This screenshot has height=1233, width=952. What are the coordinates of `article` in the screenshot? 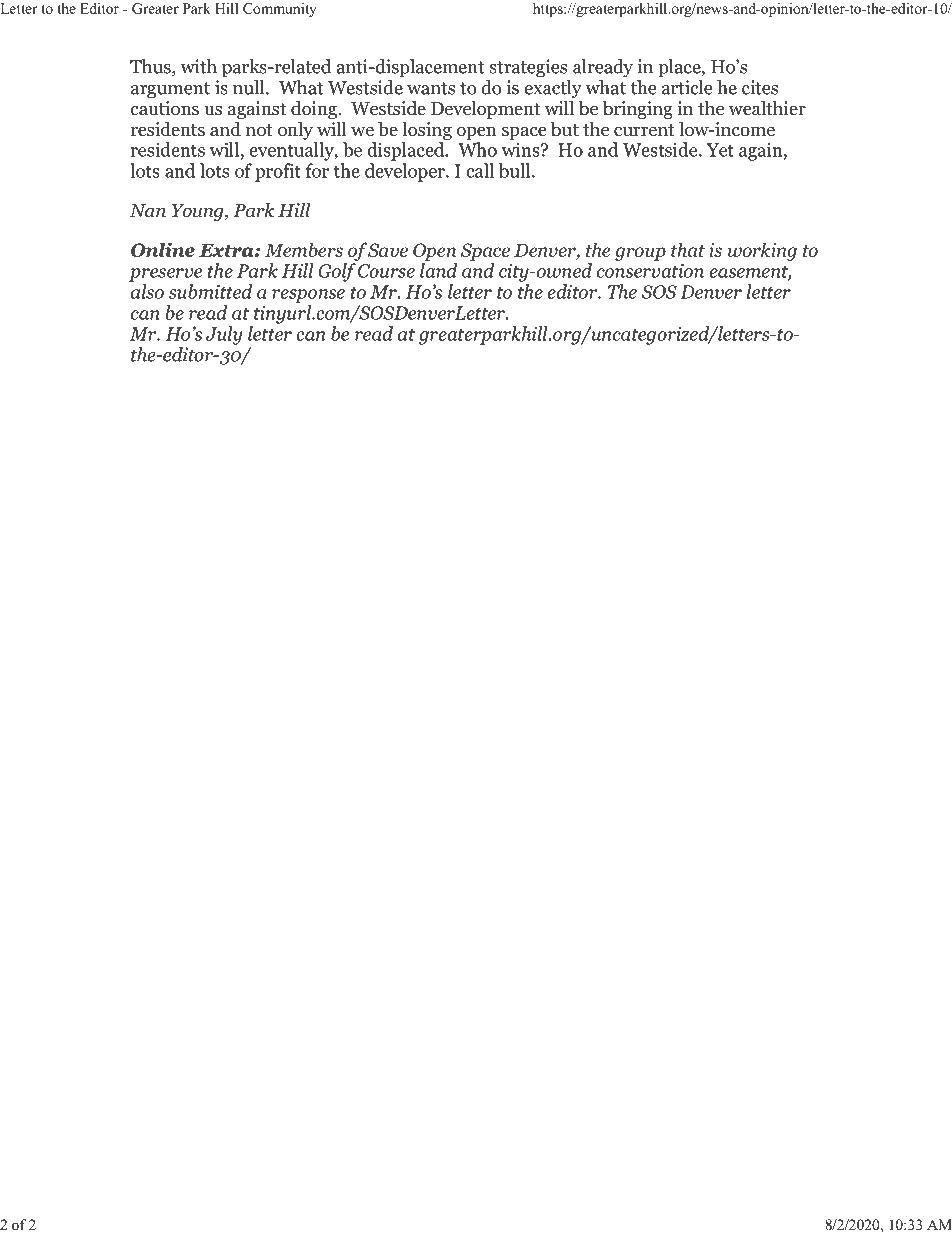 It's located at (687, 87).
